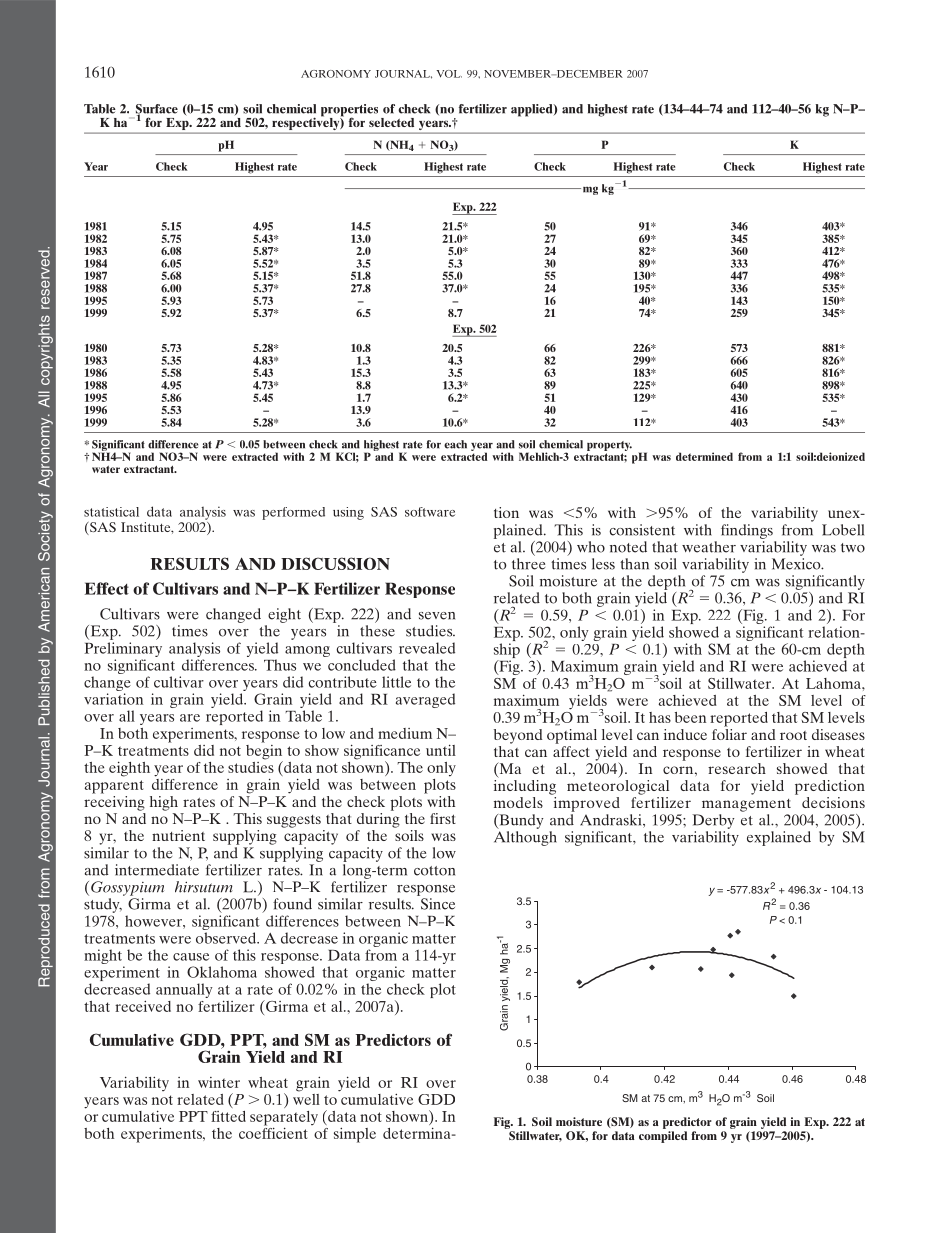 This document has height=1233, width=952. What do you see at coordinates (434, 871) in the document?
I see `cotton` at bounding box center [434, 871].
